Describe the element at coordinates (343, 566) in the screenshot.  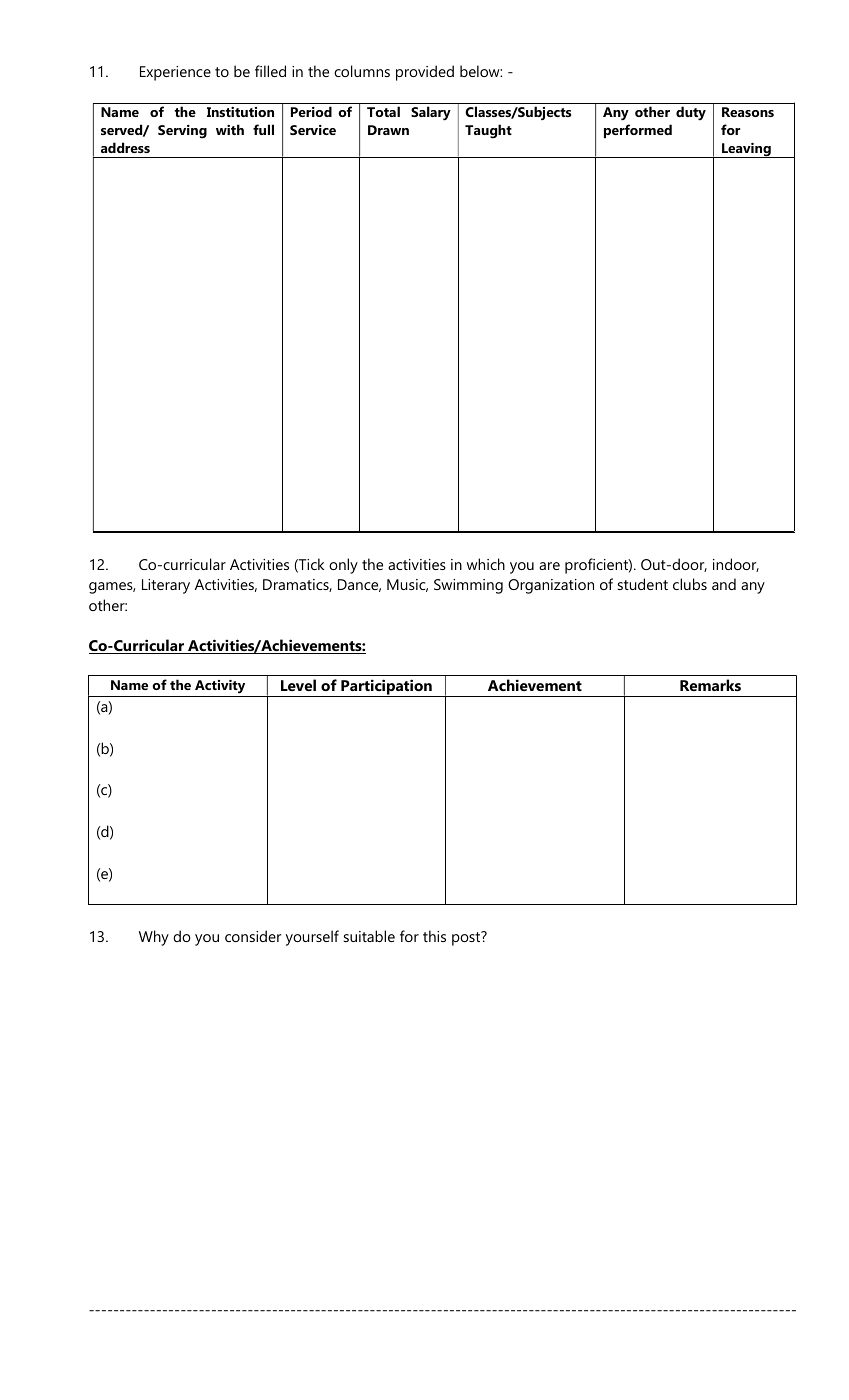
I see `only` at that location.
